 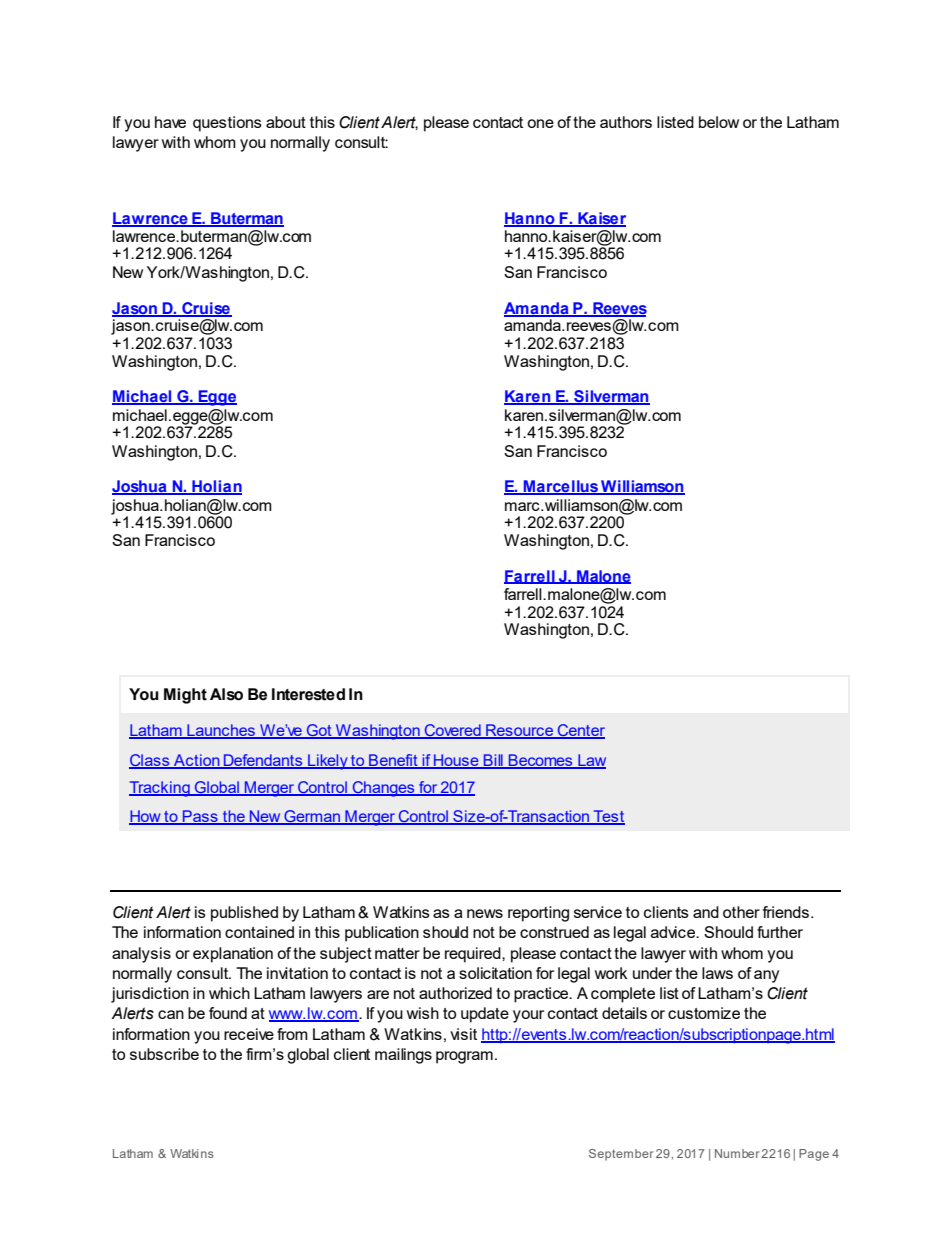 What do you see at coordinates (226, 694) in the document?
I see `Also` at bounding box center [226, 694].
